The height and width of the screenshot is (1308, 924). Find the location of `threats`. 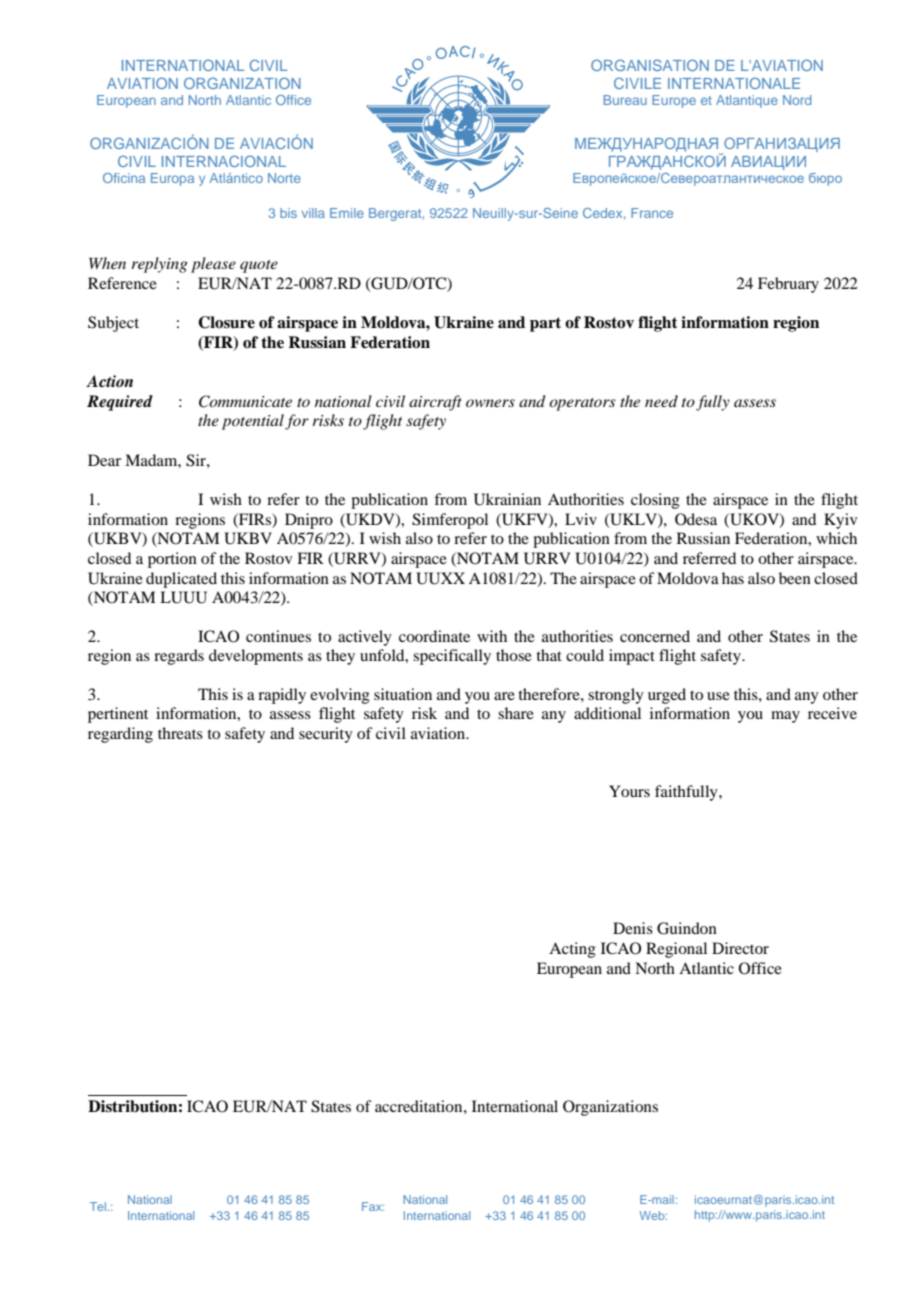

threats is located at coordinates (180, 733).
